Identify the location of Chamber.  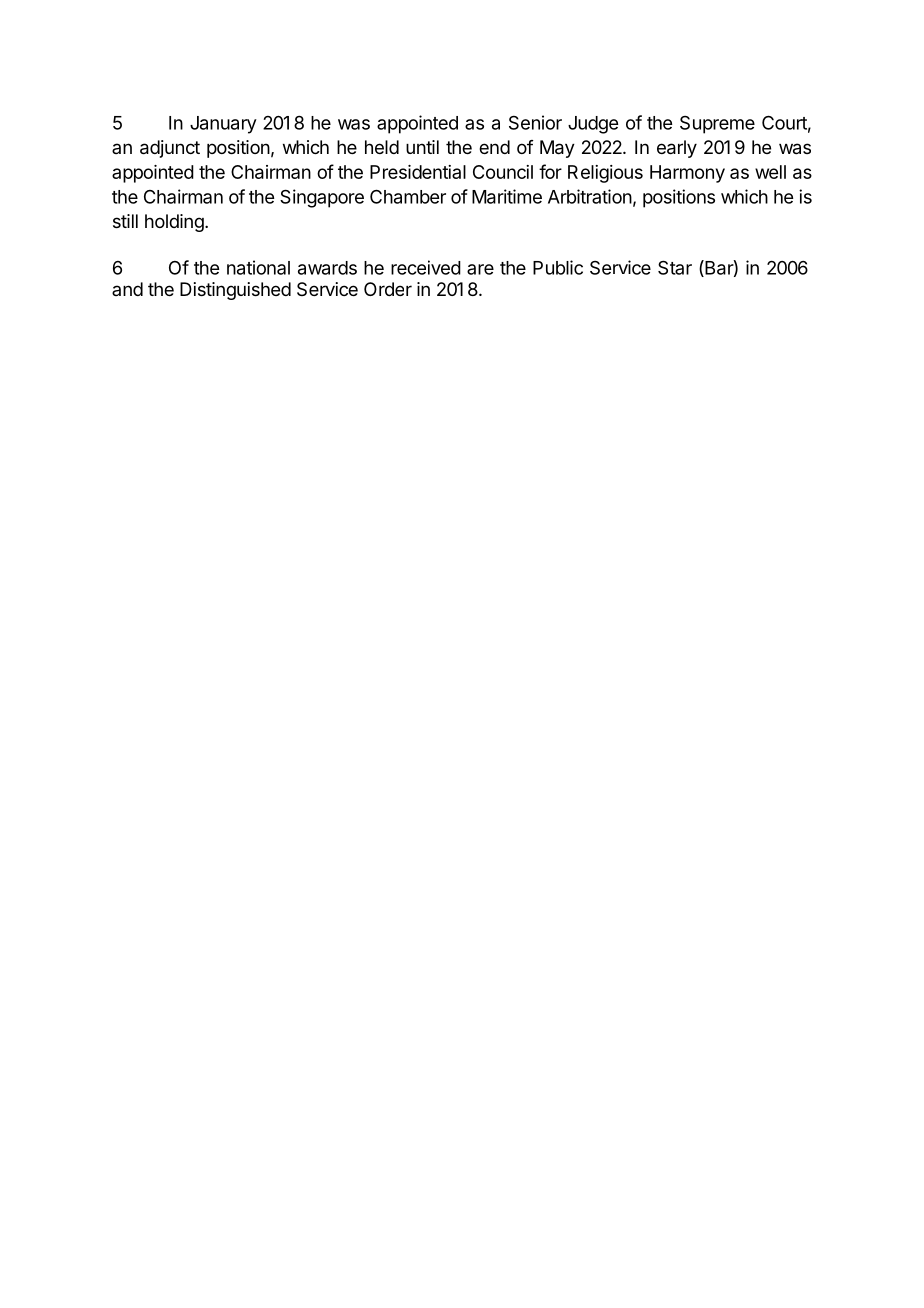
(408, 196).
